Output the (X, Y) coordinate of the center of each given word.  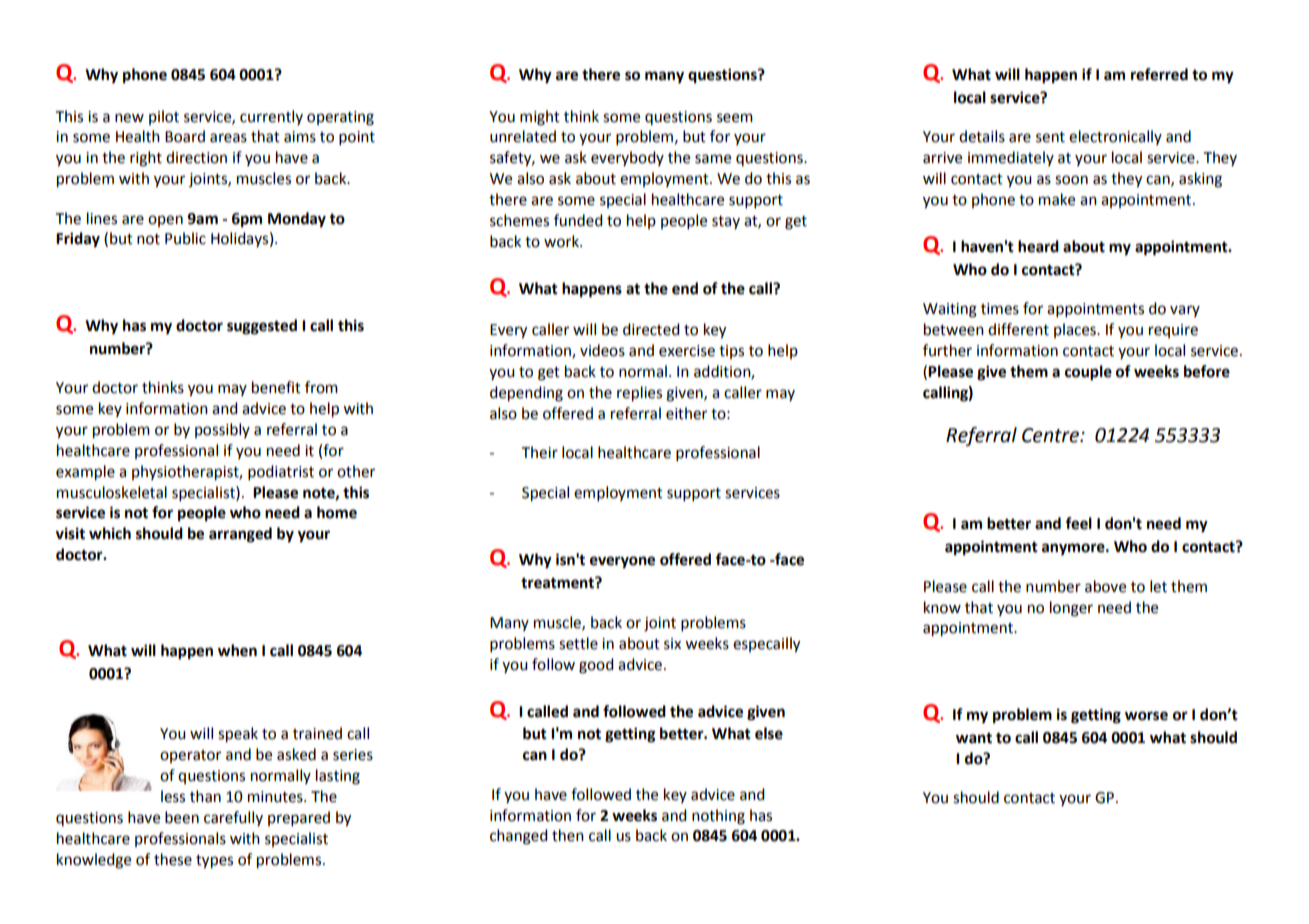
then (568, 835)
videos (602, 350)
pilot (164, 117)
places (1076, 330)
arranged (240, 535)
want (974, 738)
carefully (233, 818)
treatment (558, 583)
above (1105, 586)
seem (735, 118)
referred (1159, 74)
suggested (262, 327)
